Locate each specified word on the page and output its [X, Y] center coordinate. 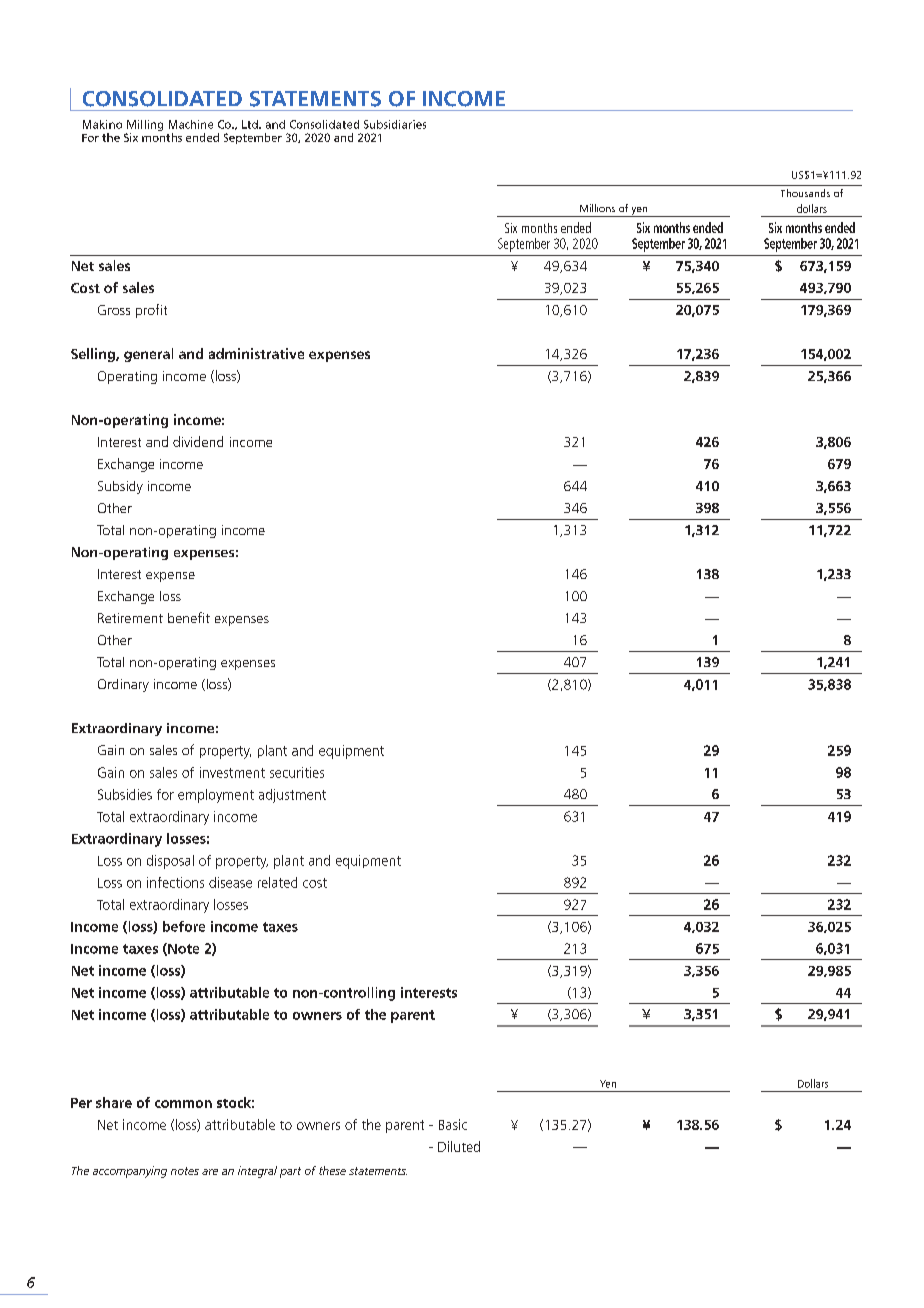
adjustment [292, 796]
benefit [189, 617]
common [183, 1104]
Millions [597, 208]
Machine [191, 124]
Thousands [805, 193]
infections [175, 882]
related [277, 882]
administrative [256, 353]
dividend [198, 441]
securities [297, 772]
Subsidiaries [395, 124]
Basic [453, 1124]
